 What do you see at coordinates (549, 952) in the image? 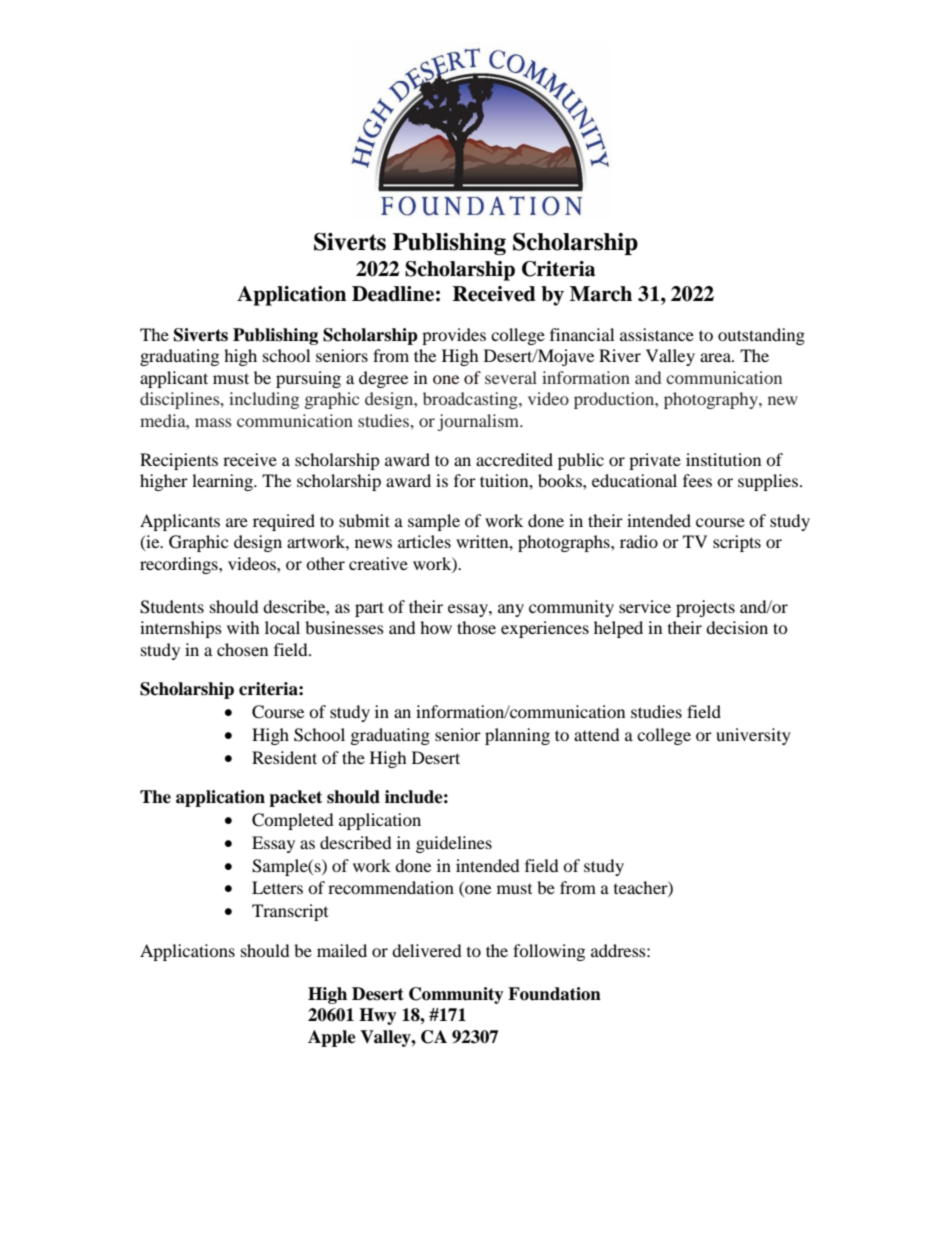
I see `following` at bounding box center [549, 952].
